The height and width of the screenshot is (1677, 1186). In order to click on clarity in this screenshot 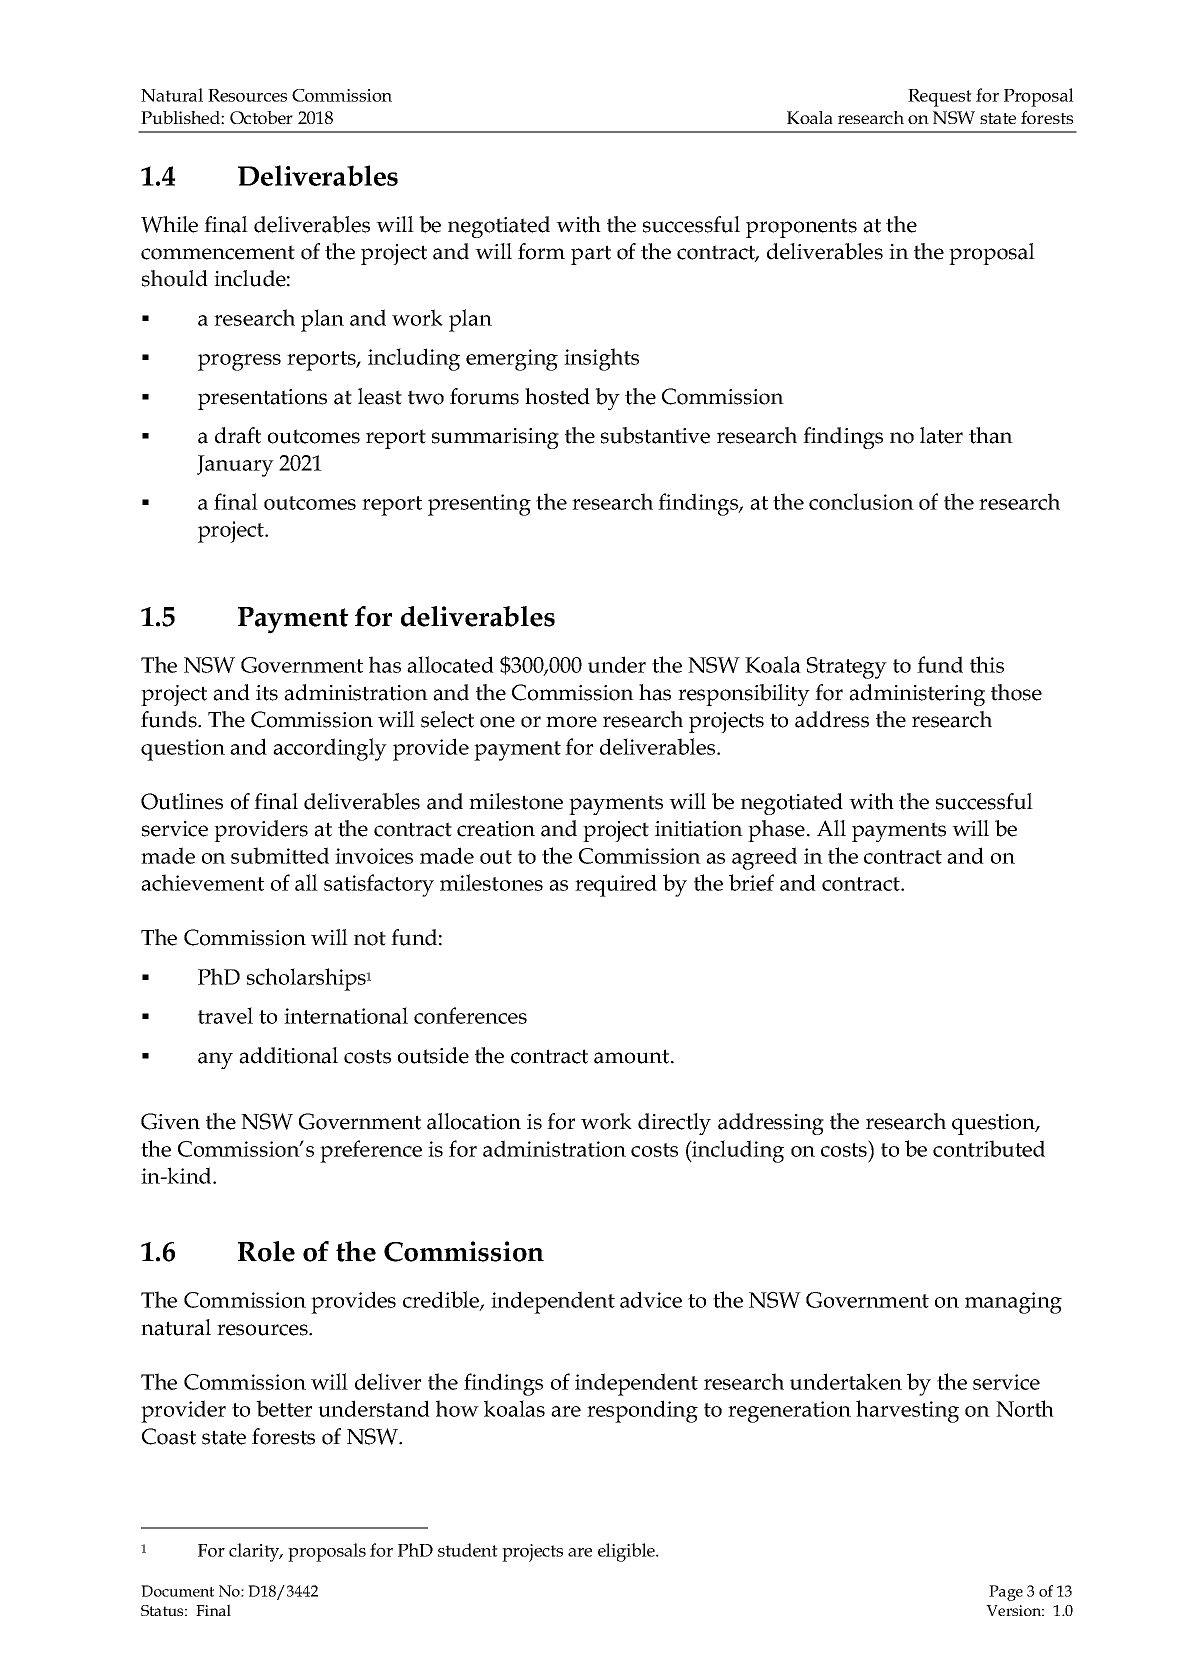, I will do `click(255, 1552)`.
